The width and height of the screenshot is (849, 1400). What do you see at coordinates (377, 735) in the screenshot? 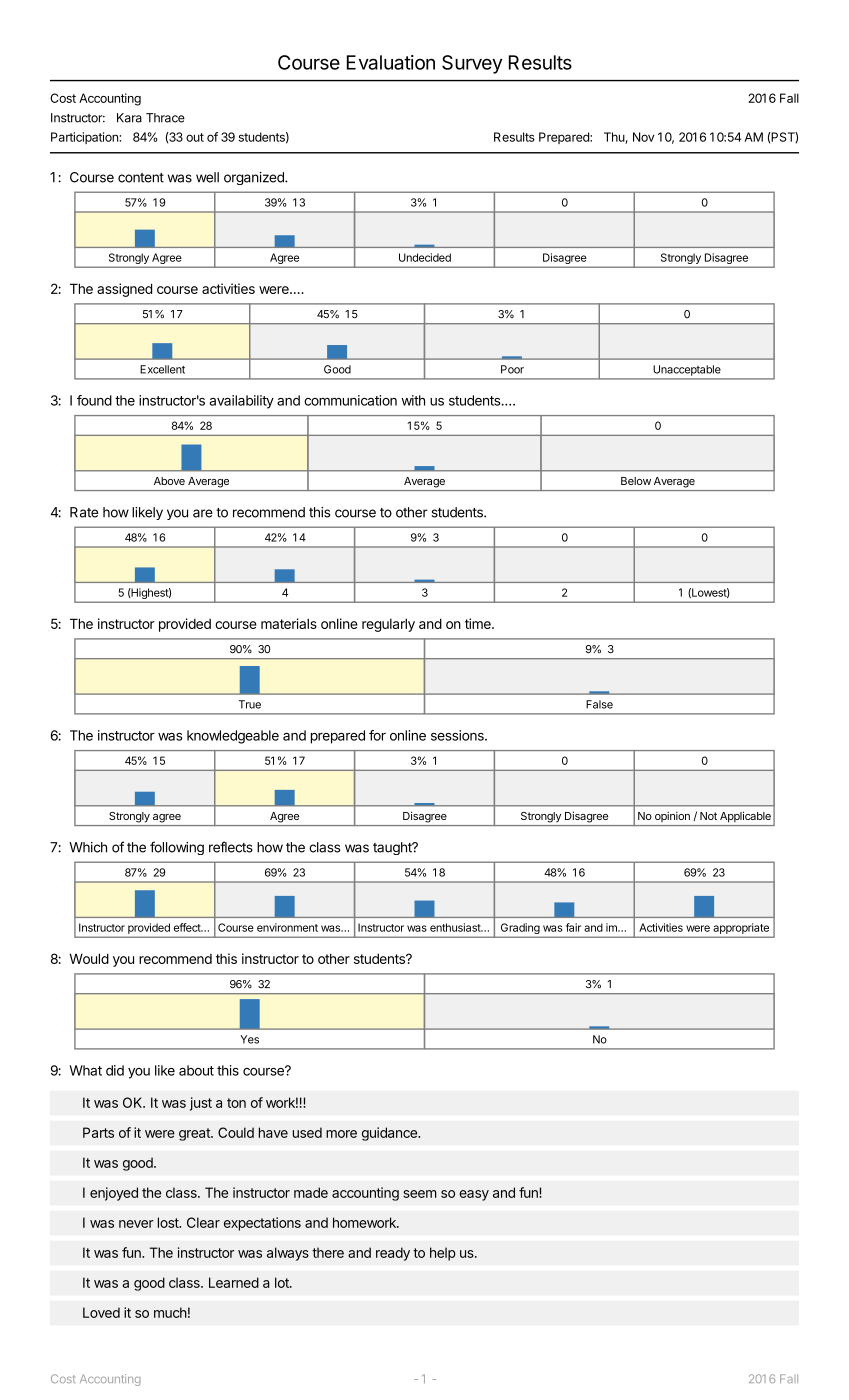
I see `for` at bounding box center [377, 735].
